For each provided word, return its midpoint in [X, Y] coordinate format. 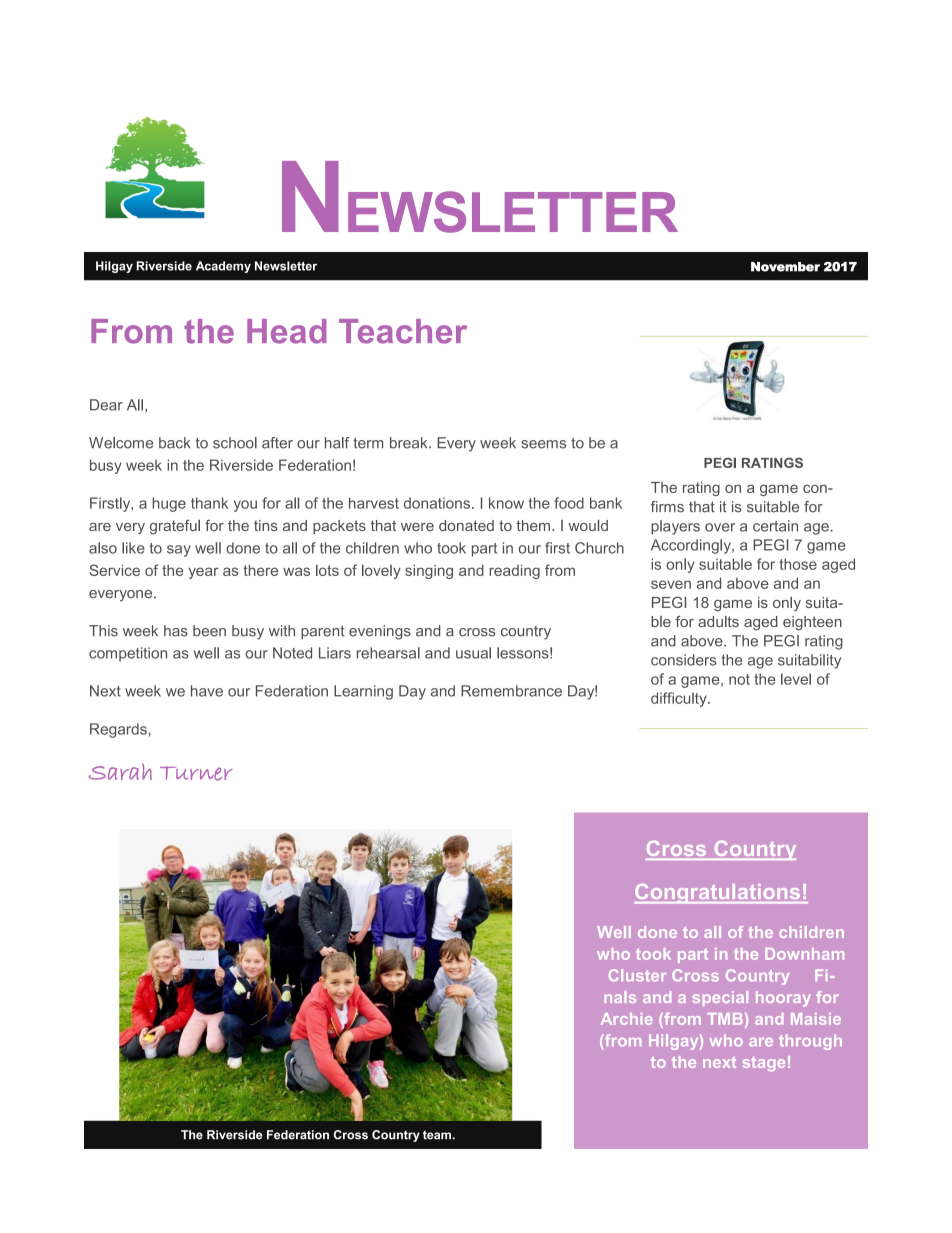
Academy [223, 267]
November [785, 267]
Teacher [403, 331]
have [207, 691]
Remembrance [511, 691]
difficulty [680, 699]
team [438, 1135]
